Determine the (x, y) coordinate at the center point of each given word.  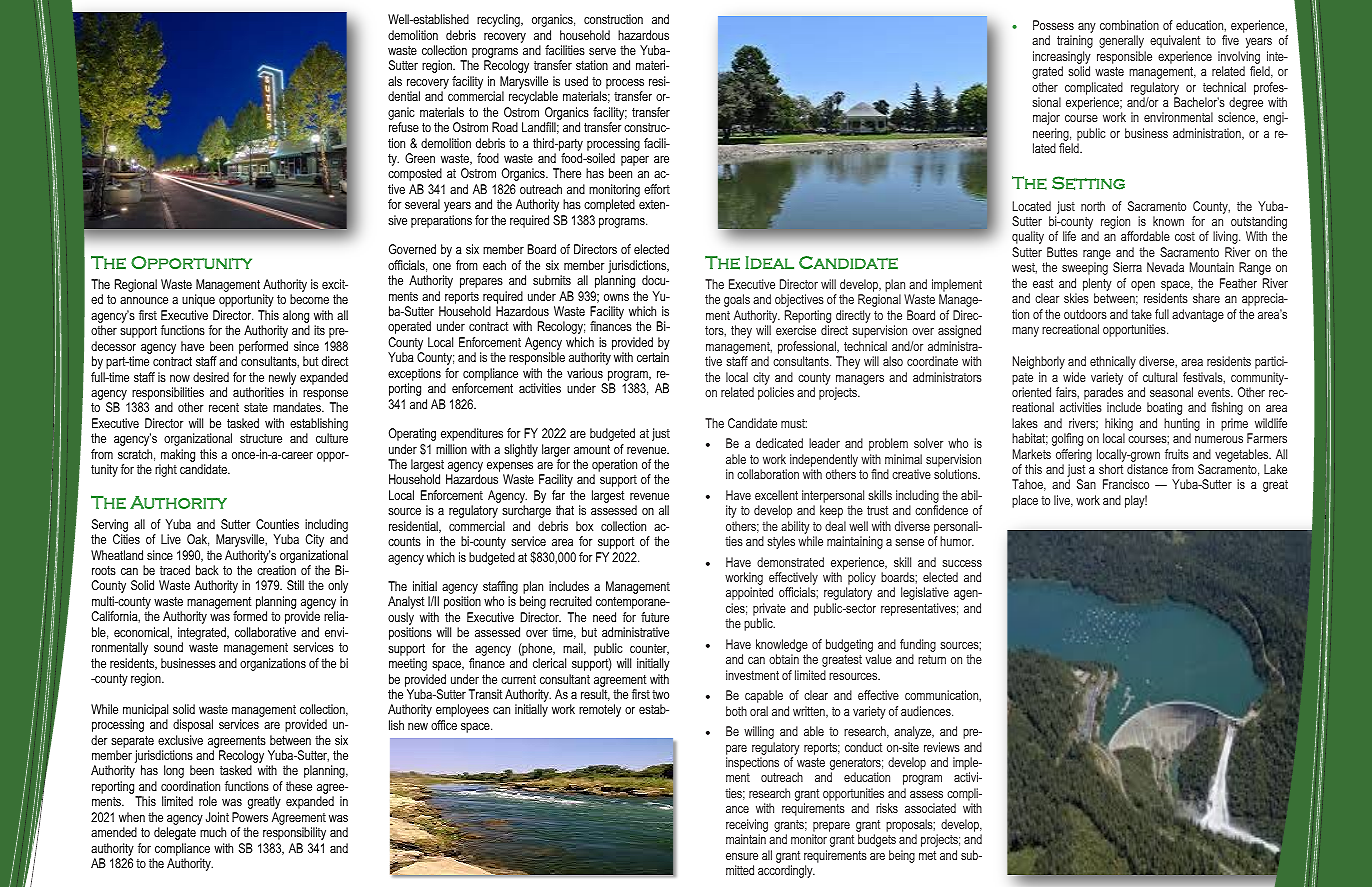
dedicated (779, 443)
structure (261, 438)
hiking (1118, 426)
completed (609, 205)
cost (1185, 236)
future (655, 617)
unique (198, 300)
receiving (747, 825)
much (213, 832)
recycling (499, 20)
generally (1121, 41)
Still (295, 585)
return (932, 659)
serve (602, 51)
